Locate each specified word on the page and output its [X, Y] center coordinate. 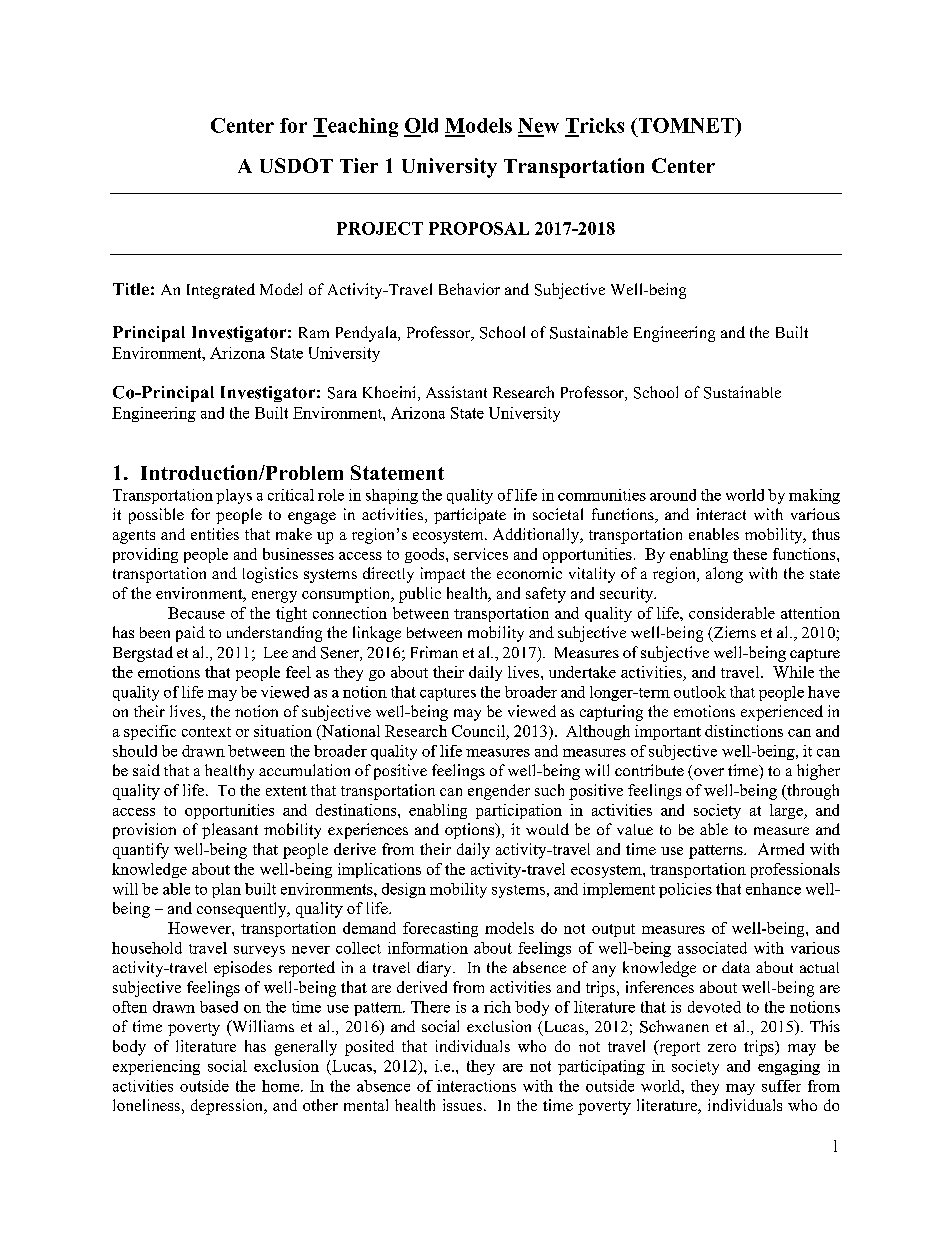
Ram [314, 332]
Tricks [595, 125]
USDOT [296, 165]
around [673, 495]
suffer [781, 1086]
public [420, 595]
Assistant [456, 392]
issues [462, 1105]
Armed [781, 849]
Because [196, 613]
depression [228, 1107]
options [471, 831]
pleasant [230, 831]
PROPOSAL [479, 228]
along [724, 575]
